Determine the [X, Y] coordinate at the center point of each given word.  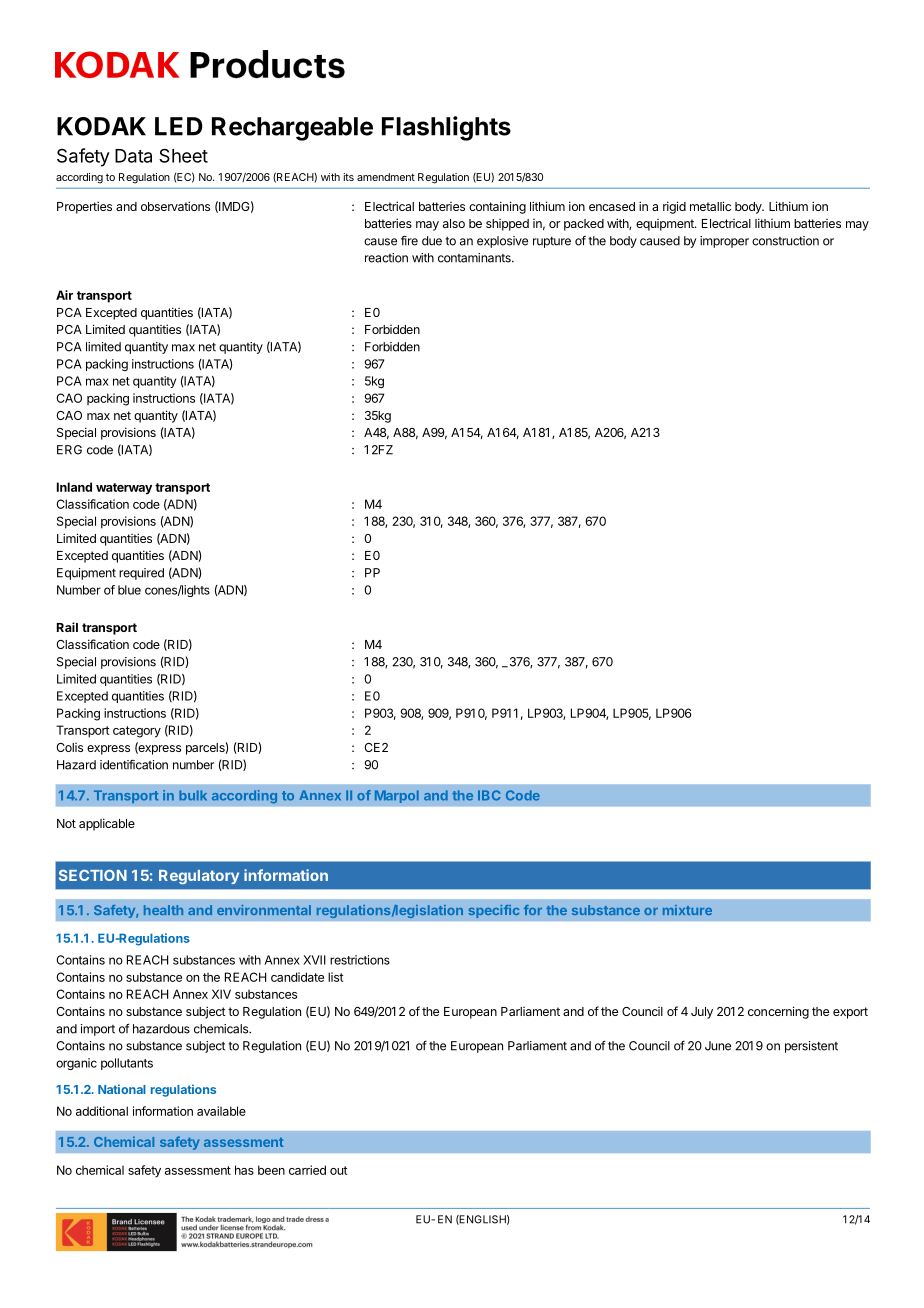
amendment [386, 177]
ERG [69, 450]
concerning [778, 1012]
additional [102, 1111]
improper [724, 242]
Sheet [183, 155]
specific [494, 911]
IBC [489, 795]
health [163, 910]
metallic [710, 206]
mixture [687, 910]
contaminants [475, 258]
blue [129, 590]
